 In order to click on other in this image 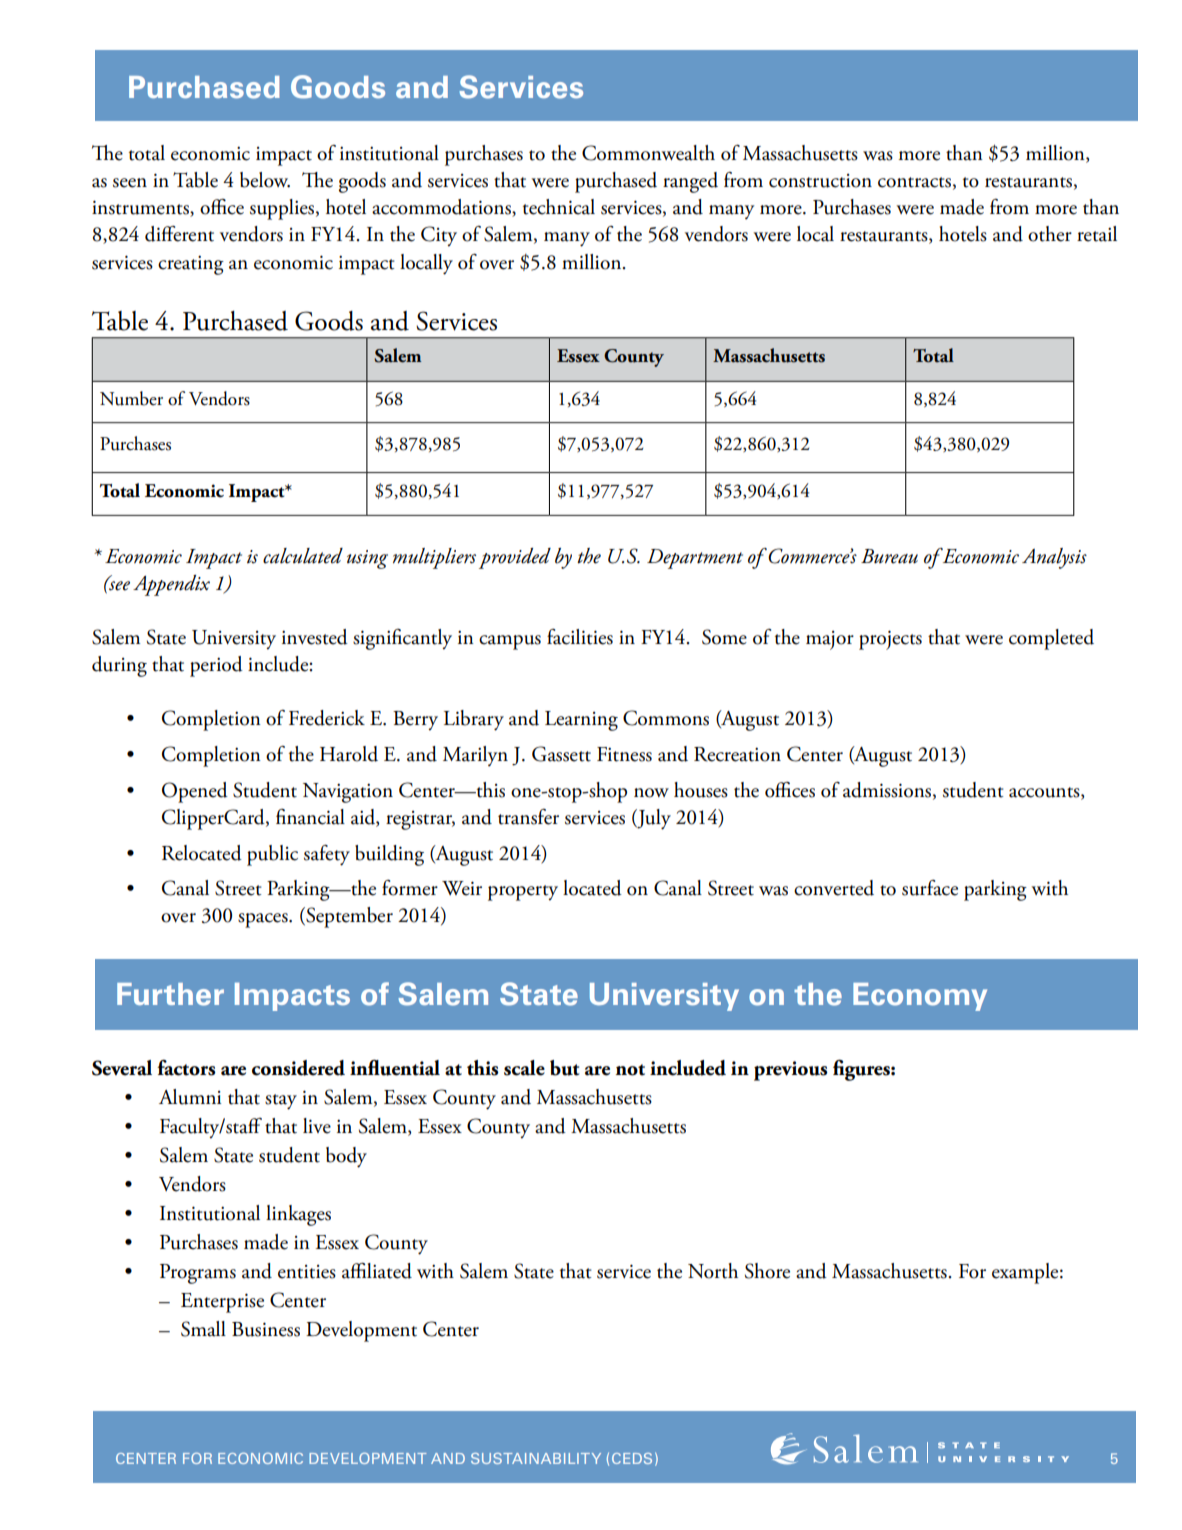, I will do `click(1050, 234)`.
